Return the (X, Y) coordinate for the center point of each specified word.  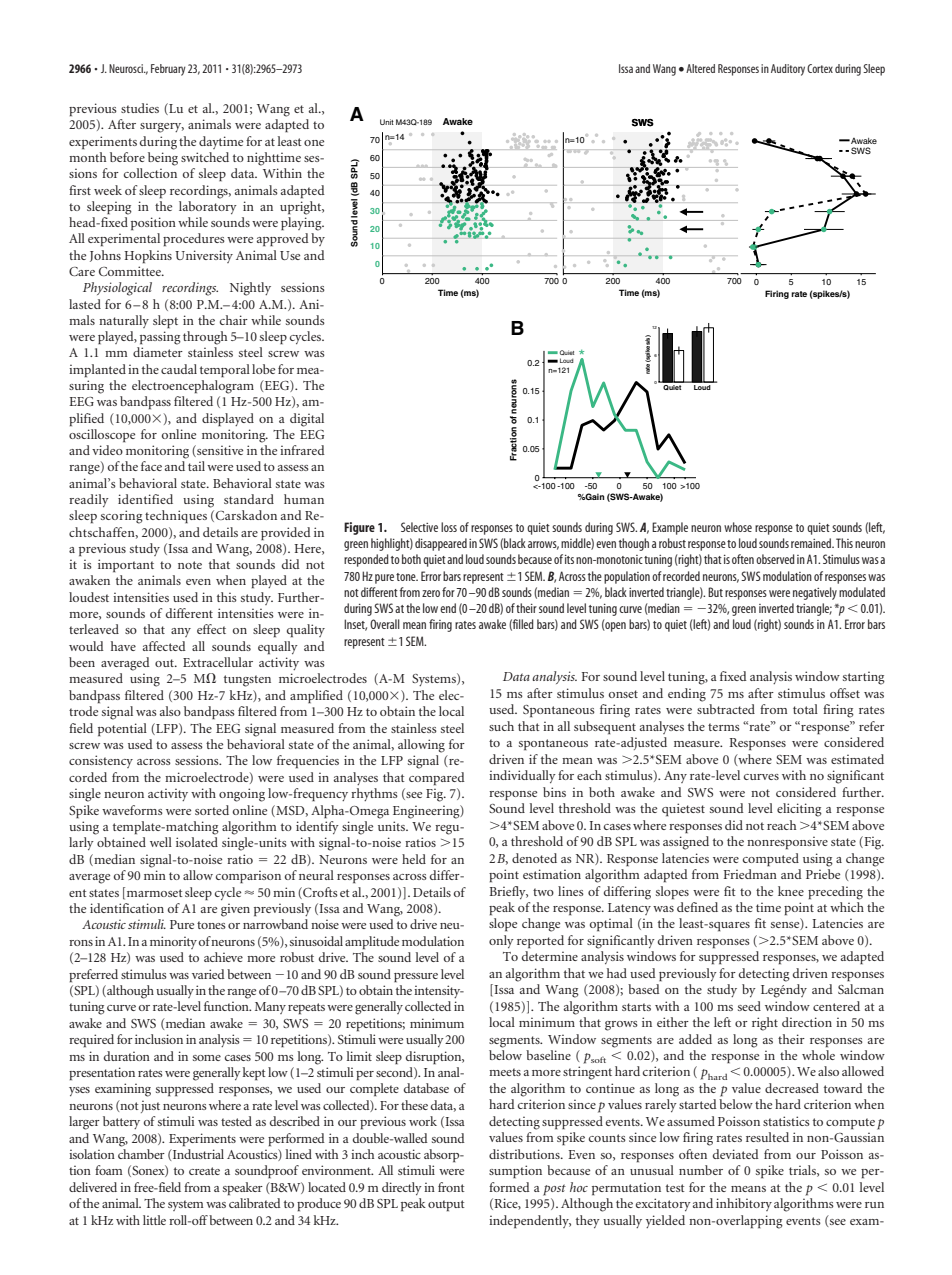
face (151, 466)
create (204, 1171)
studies (140, 108)
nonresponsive (787, 843)
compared (437, 779)
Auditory (788, 70)
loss (449, 527)
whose (738, 527)
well (161, 842)
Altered (700, 68)
